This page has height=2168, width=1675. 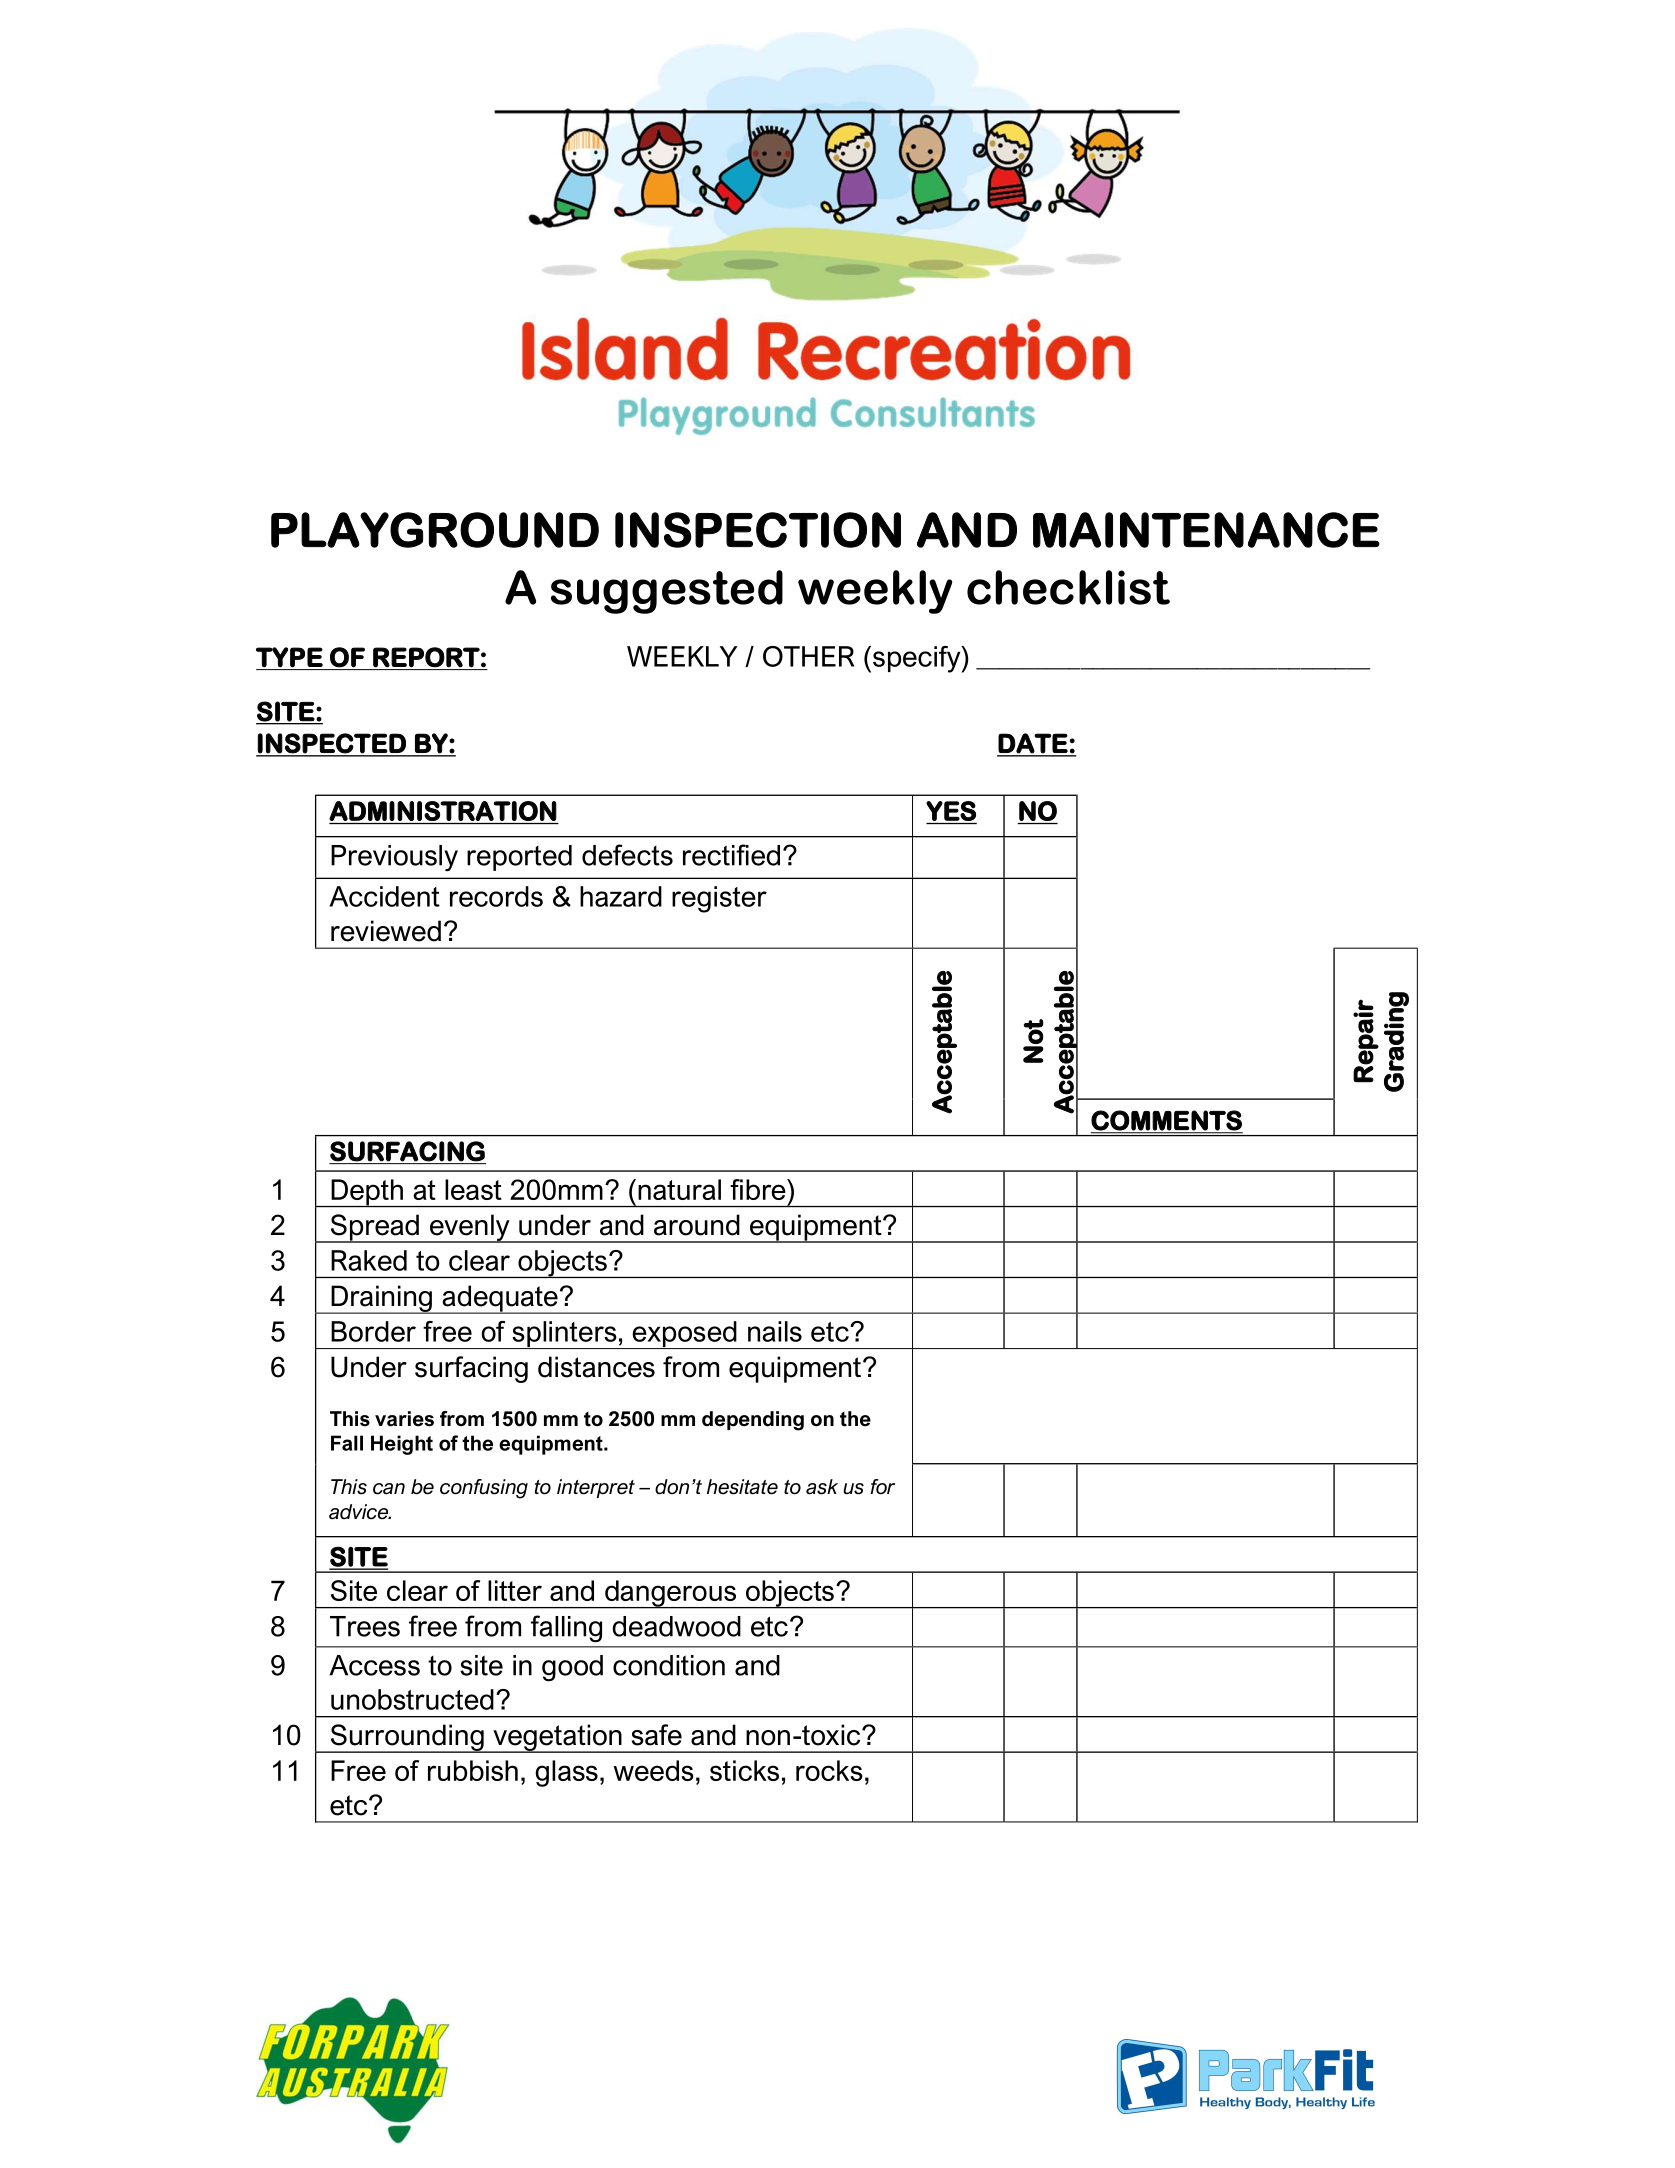 I want to click on PLAYGROUND, so click(x=435, y=530).
